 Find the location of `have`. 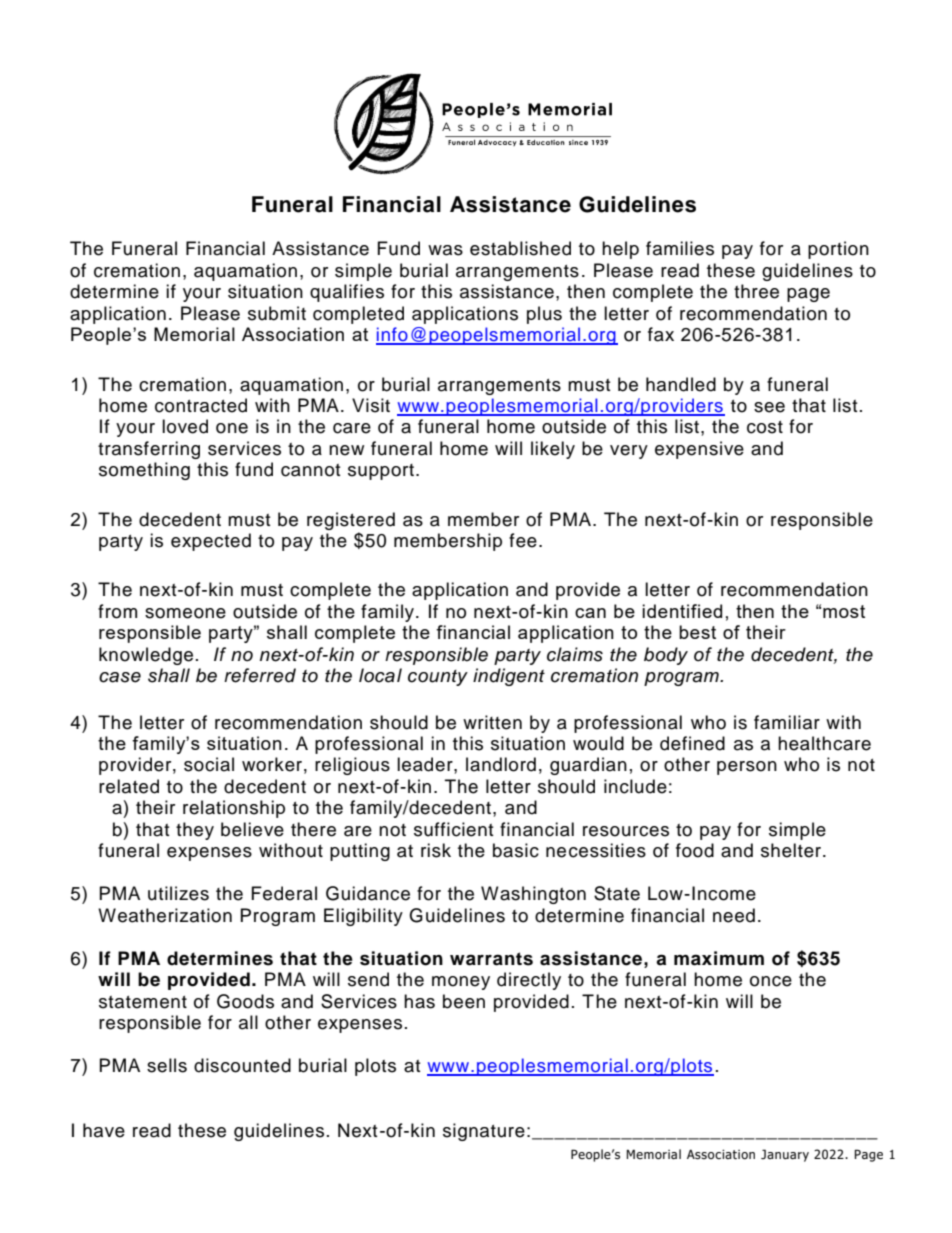

have is located at coordinates (104, 1130).
